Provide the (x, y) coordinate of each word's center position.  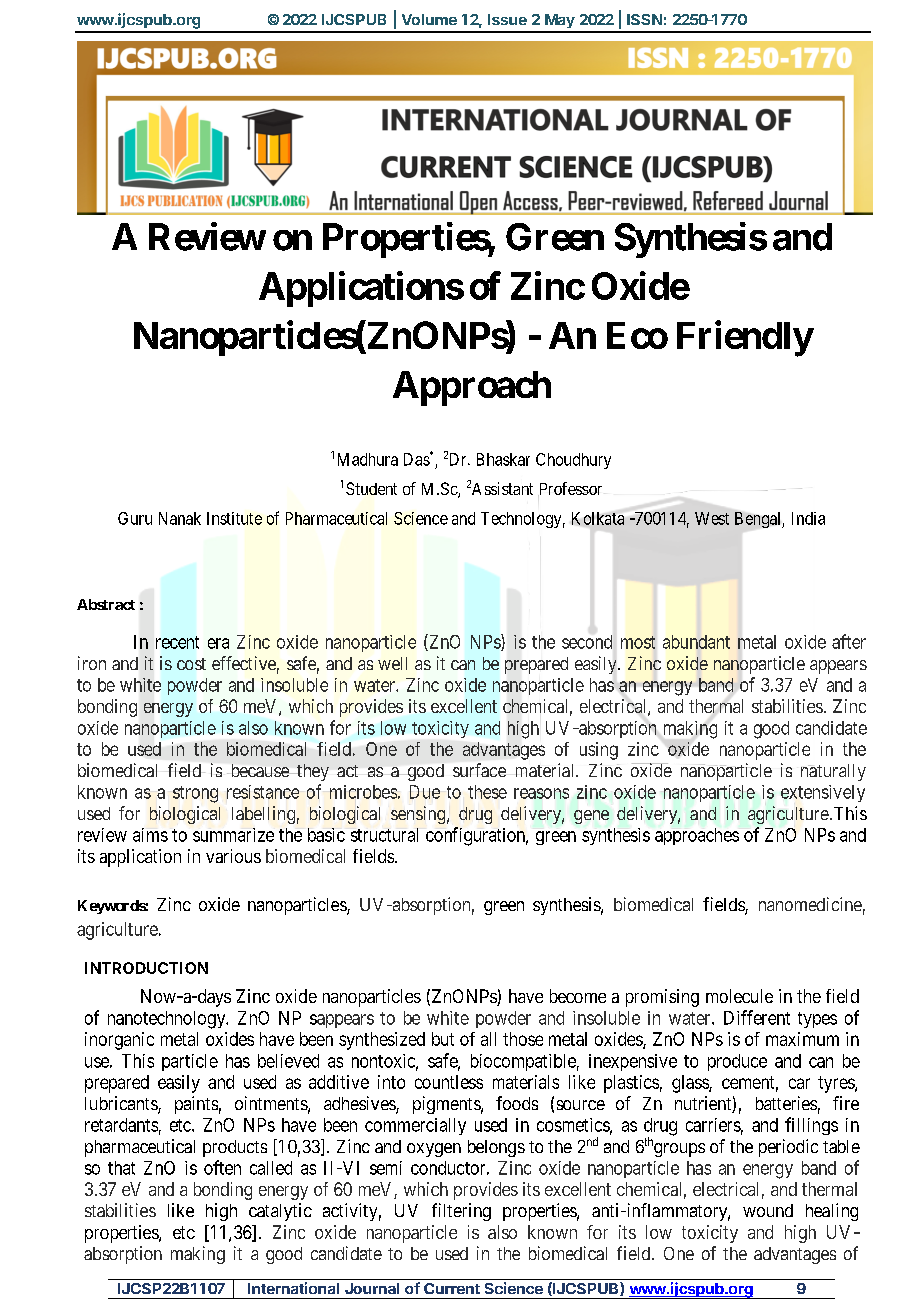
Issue (507, 19)
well (392, 663)
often (222, 1167)
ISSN (644, 19)
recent (177, 642)
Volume (429, 19)
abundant (696, 642)
